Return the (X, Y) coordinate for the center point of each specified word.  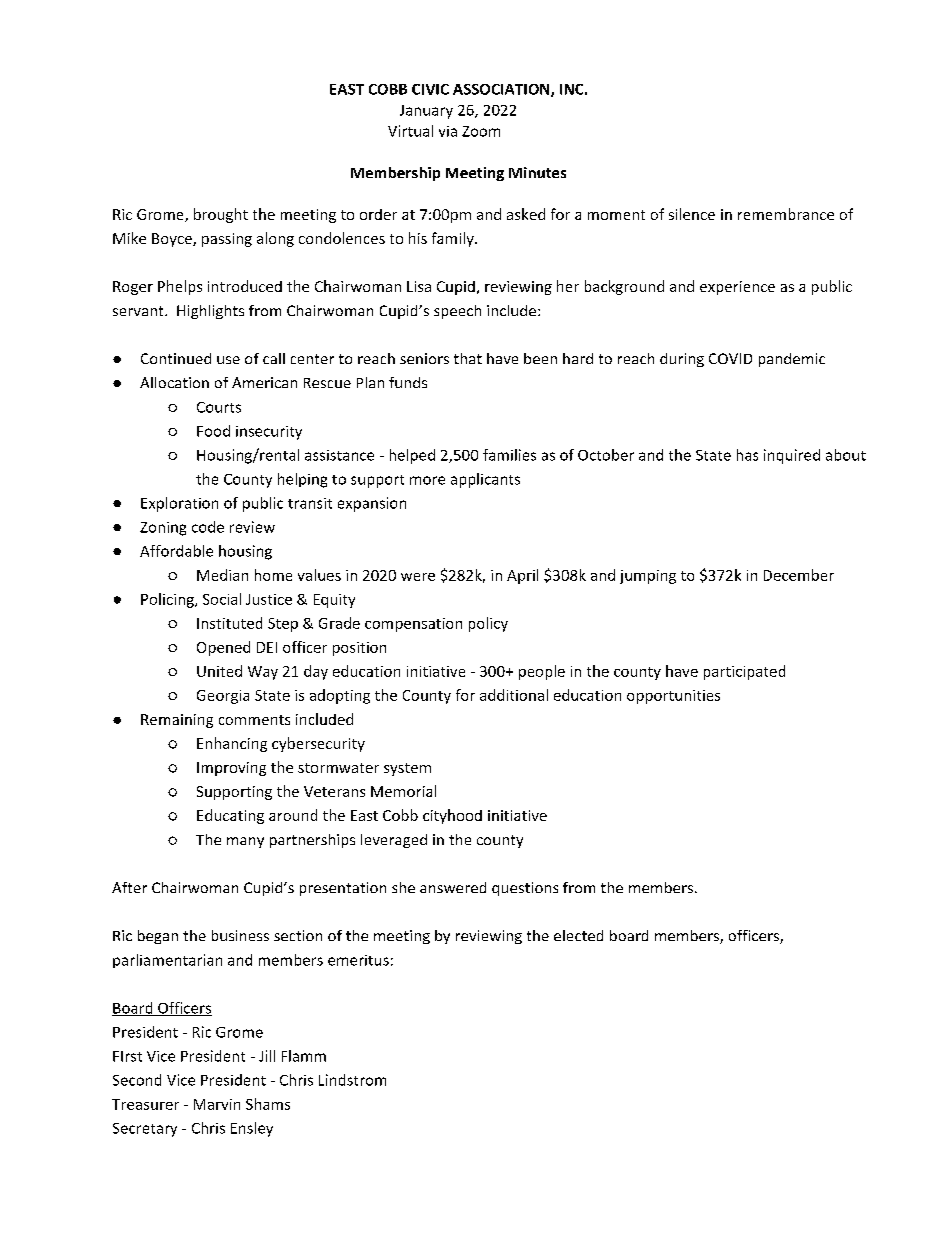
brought (221, 215)
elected (578, 935)
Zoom (481, 131)
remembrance (786, 214)
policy (488, 624)
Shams (268, 1104)
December (799, 575)
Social (222, 599)
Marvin (217, 1104)
